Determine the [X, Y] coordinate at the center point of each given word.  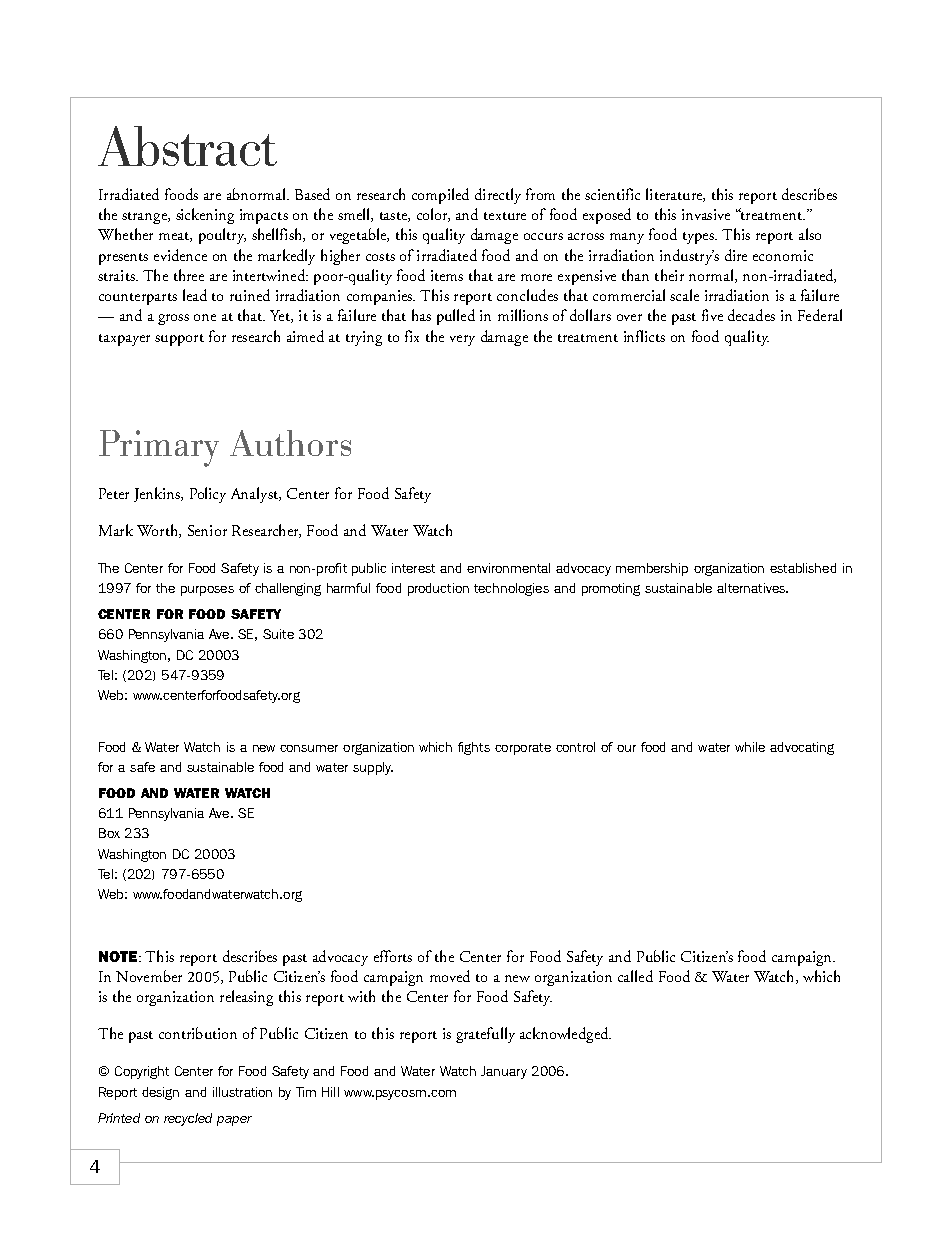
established [803, 568]
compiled [440, 196]
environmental [508, 568]
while [750, 747]
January [504, 1072]
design [160, 1093]
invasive [706, 214]
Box [109, 833]
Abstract [187, 146]
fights [474, 748]
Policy [208, 495]
